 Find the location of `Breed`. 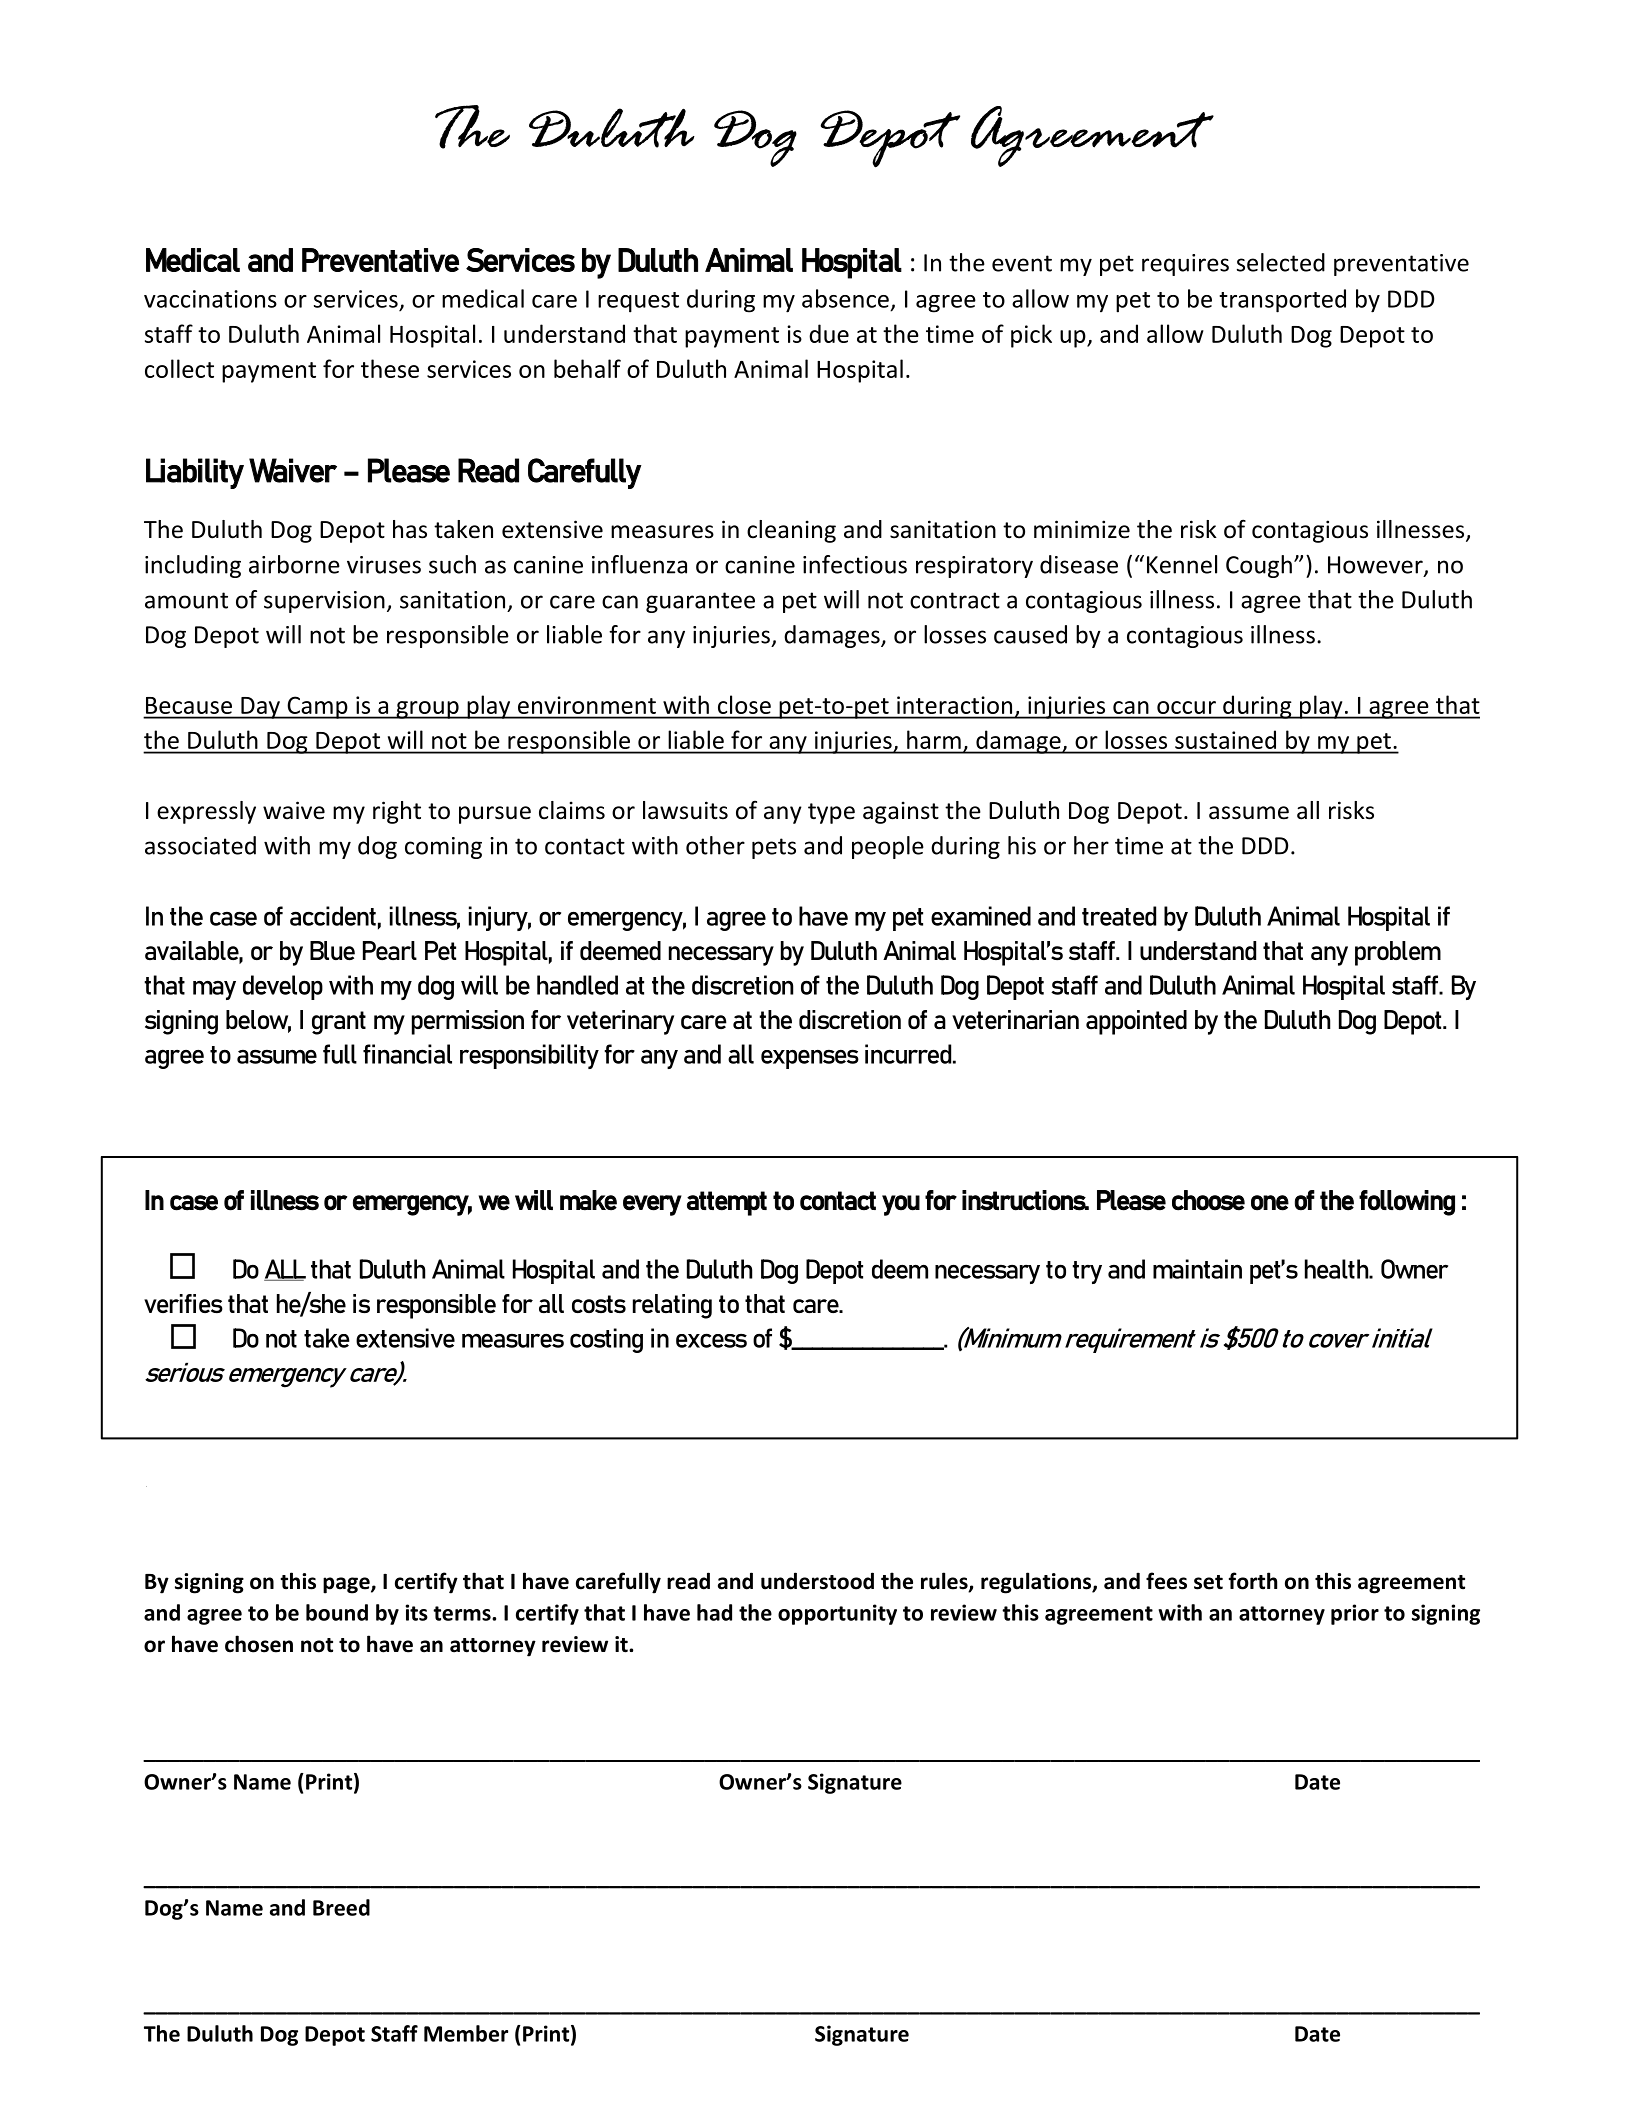

Breed is located at coordinates (341, 1907).
